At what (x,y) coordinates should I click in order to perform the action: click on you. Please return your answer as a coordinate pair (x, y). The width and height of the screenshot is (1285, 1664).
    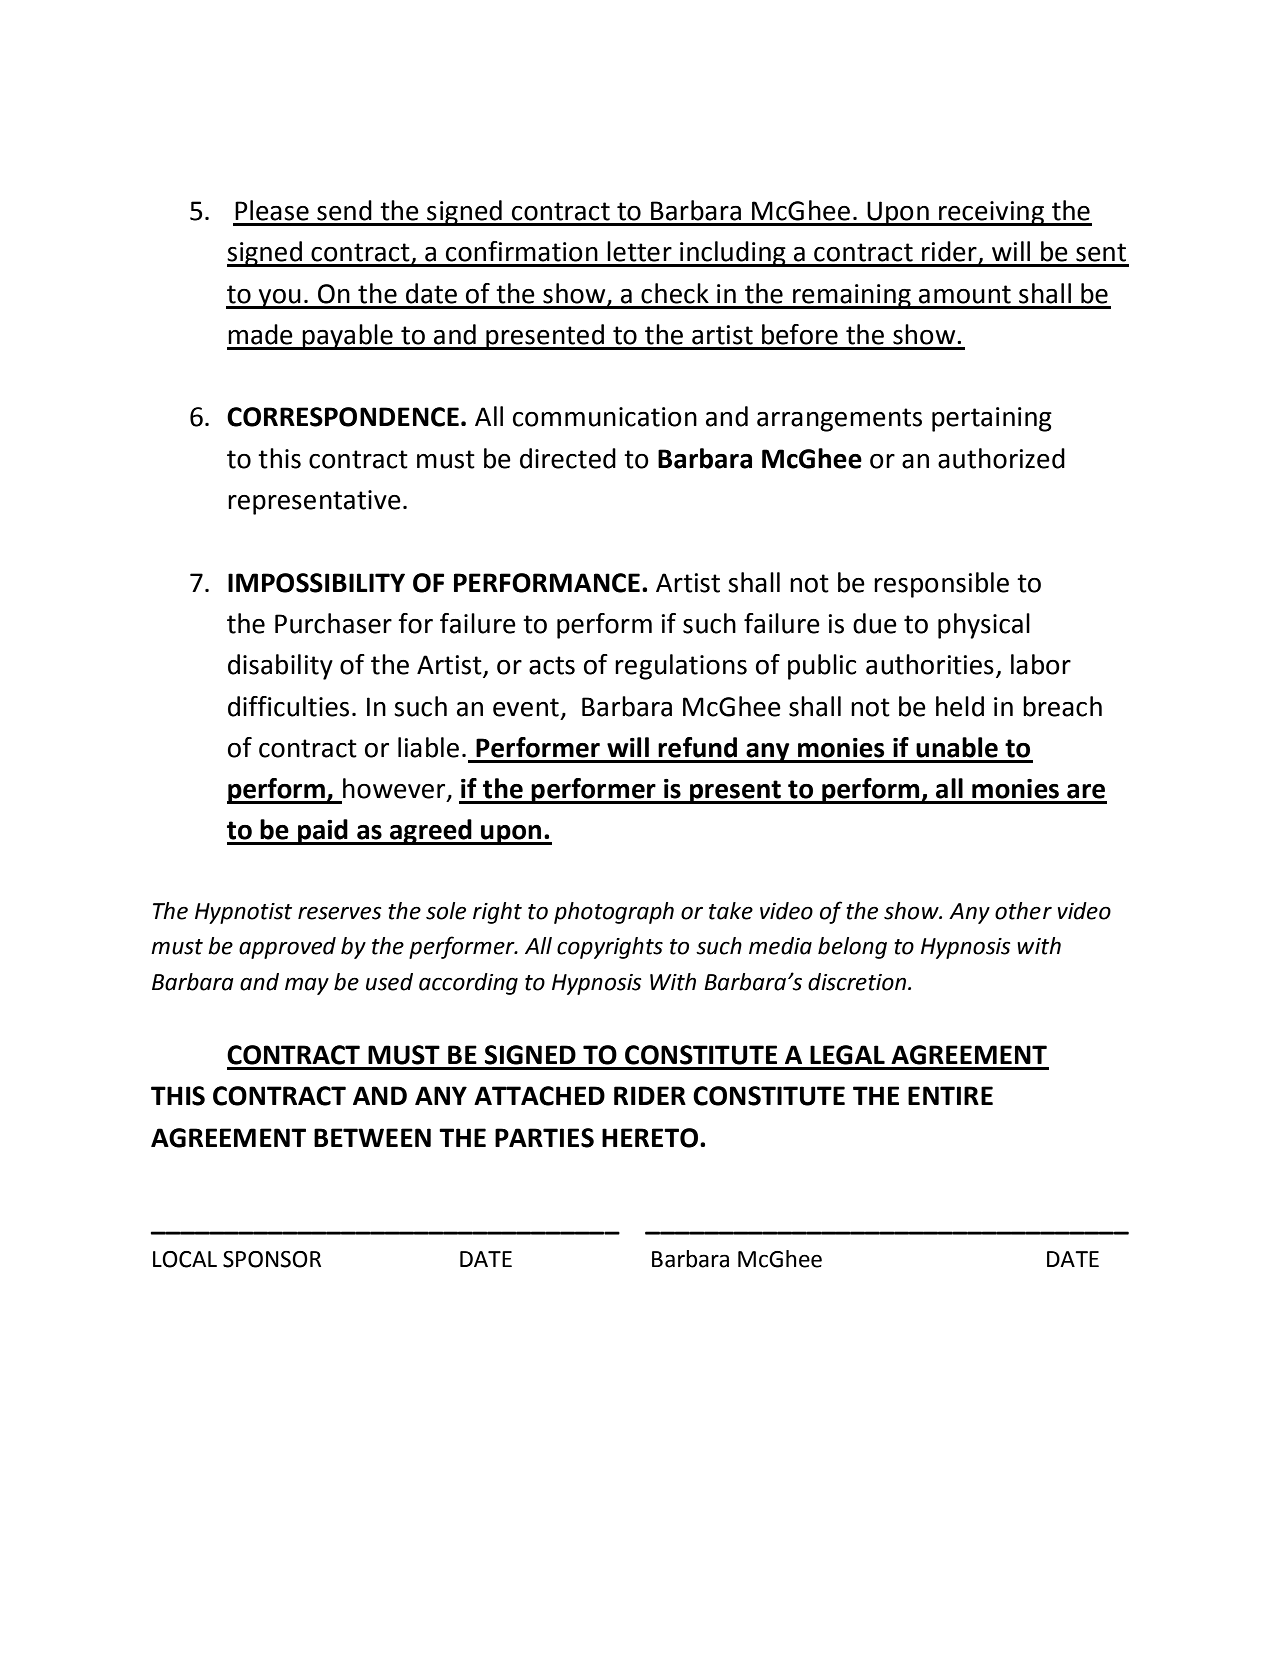
    Looking at the image, I should click on (280, 299).
